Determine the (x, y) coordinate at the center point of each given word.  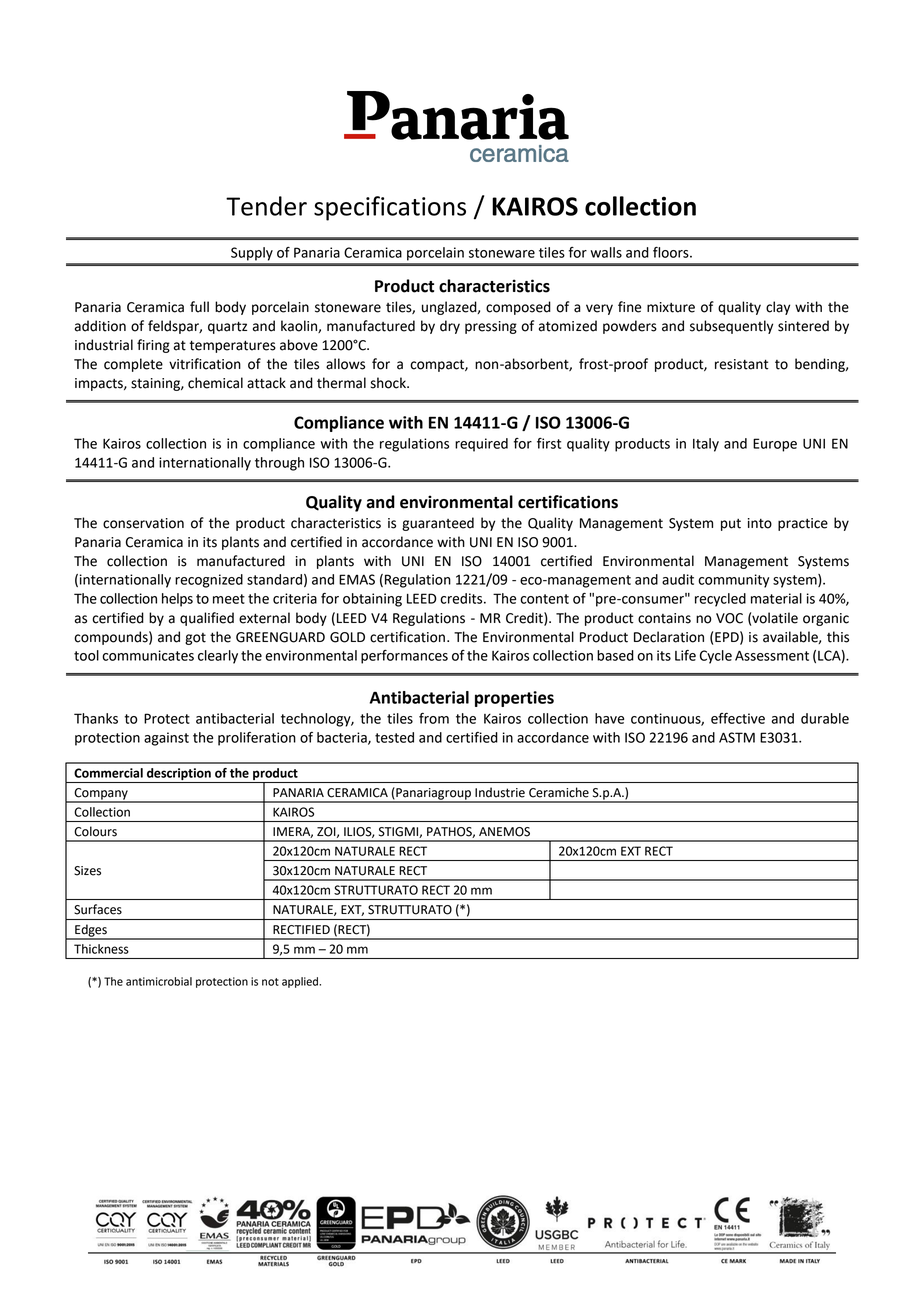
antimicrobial (159, 981)
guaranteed (438, 524)
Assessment (772, 655)
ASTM (737, 737)
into (760, 523)
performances (404, 657)
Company (101, 795)
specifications (390, 208)
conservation (143, 523)
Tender (266, 206)
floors (672, 252)
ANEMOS (504, 832)
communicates (148, 655)
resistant (742, 364)
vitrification (205, 364)
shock (389, 383)
